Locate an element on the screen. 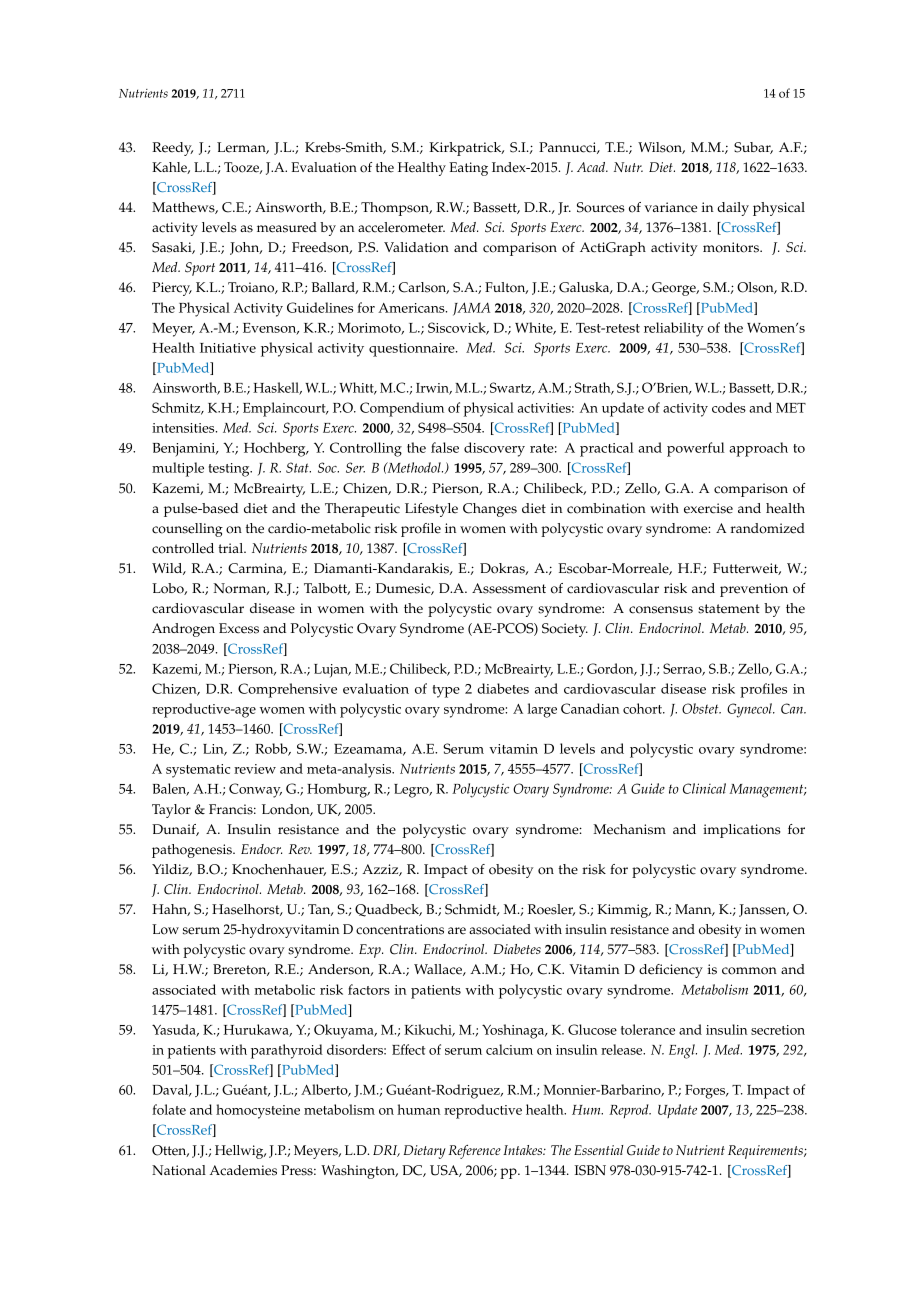 The width and height of the screenshot is (924, 1308). homocysteine is located at coordinates (258, 1111).
